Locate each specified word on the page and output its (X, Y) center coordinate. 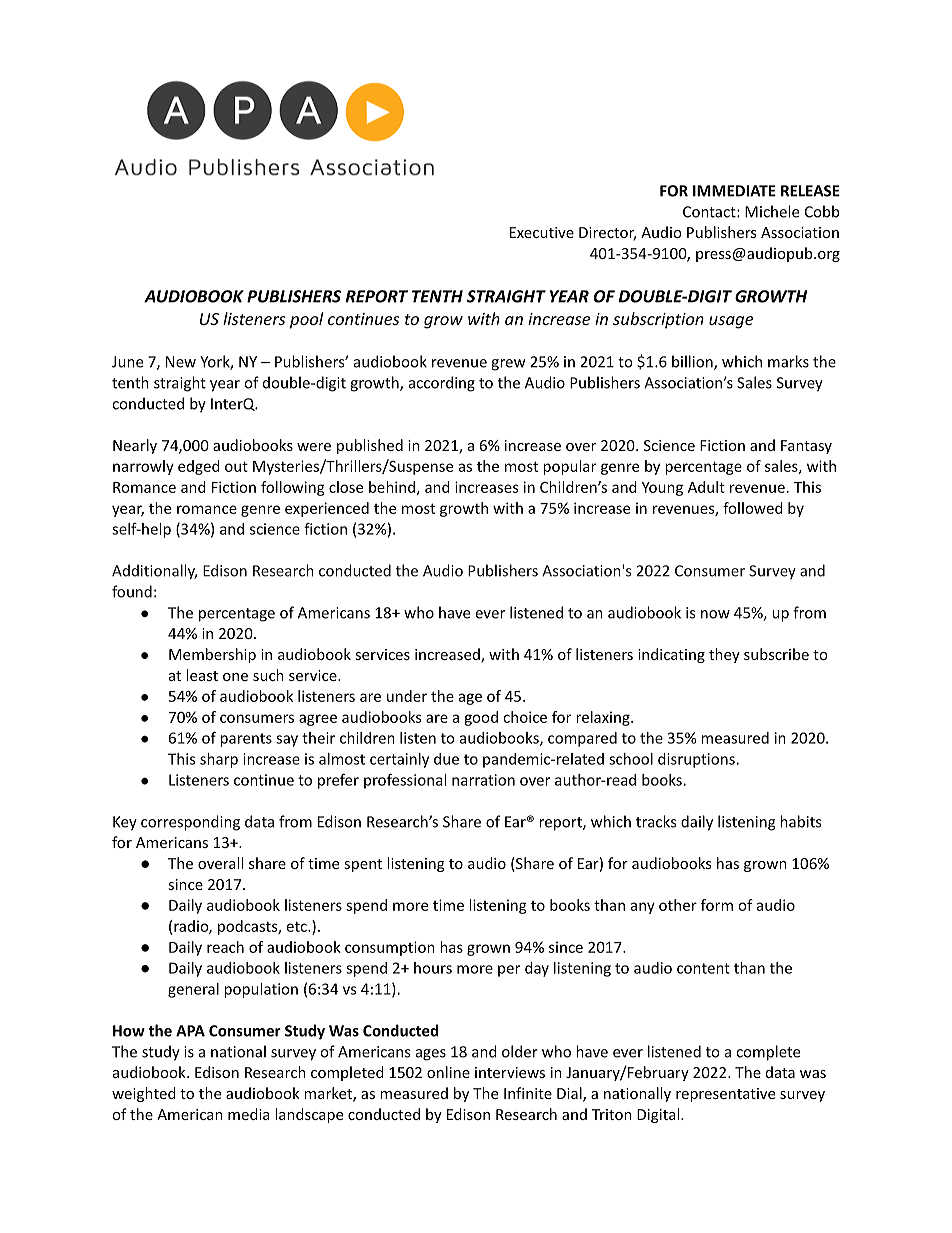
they (724, 655)
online (448, 1072)
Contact (710, 212)
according (442, 384)
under (407, 696)
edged (199, 467)
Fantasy (806, 447)
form (717, 905)
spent (363, 865)
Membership (212, 655)
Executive (542, 232)
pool (306, 320)
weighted (144, 1094)
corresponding (190, 823)
